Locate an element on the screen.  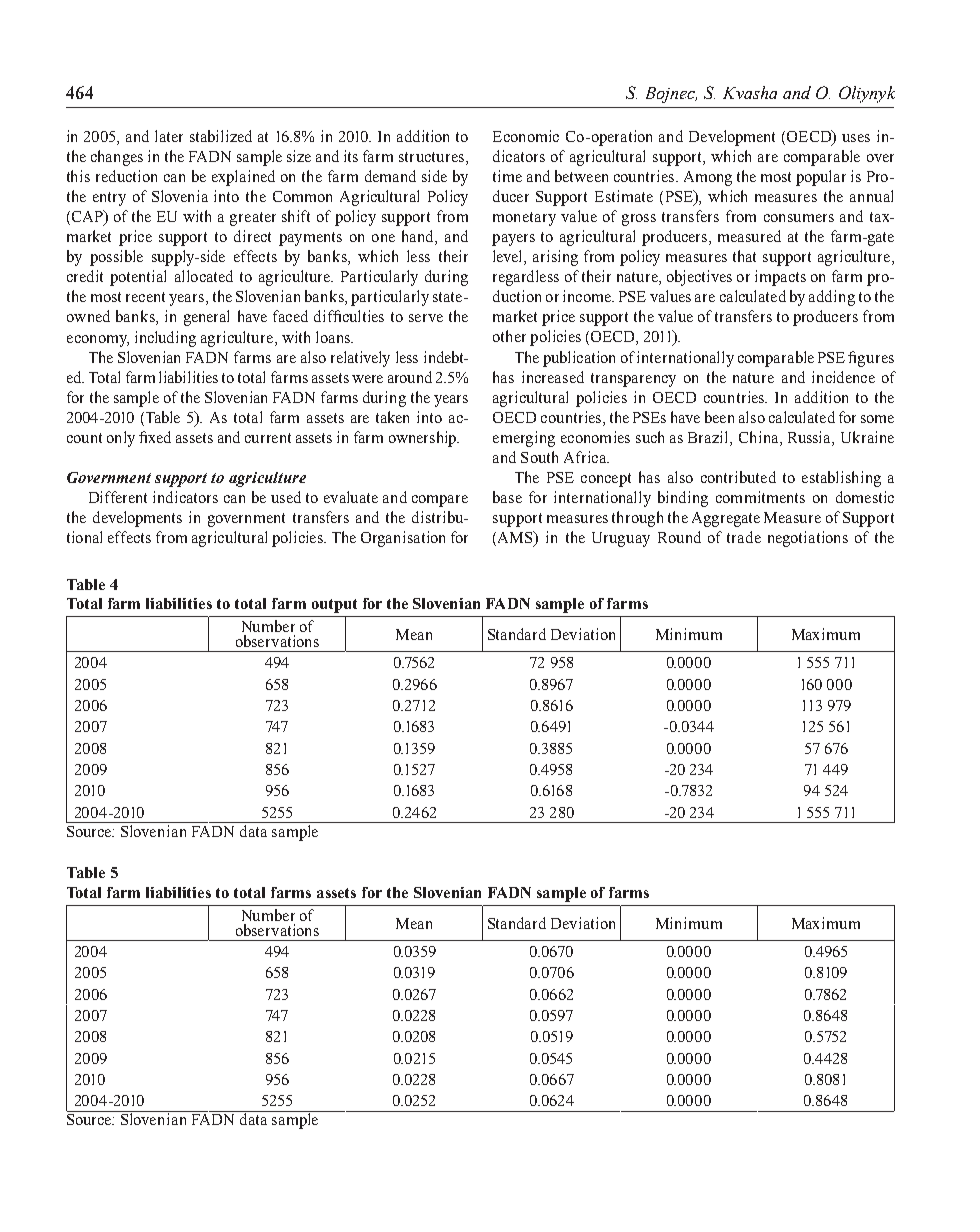
uses is located at coordinates (856, 138).
